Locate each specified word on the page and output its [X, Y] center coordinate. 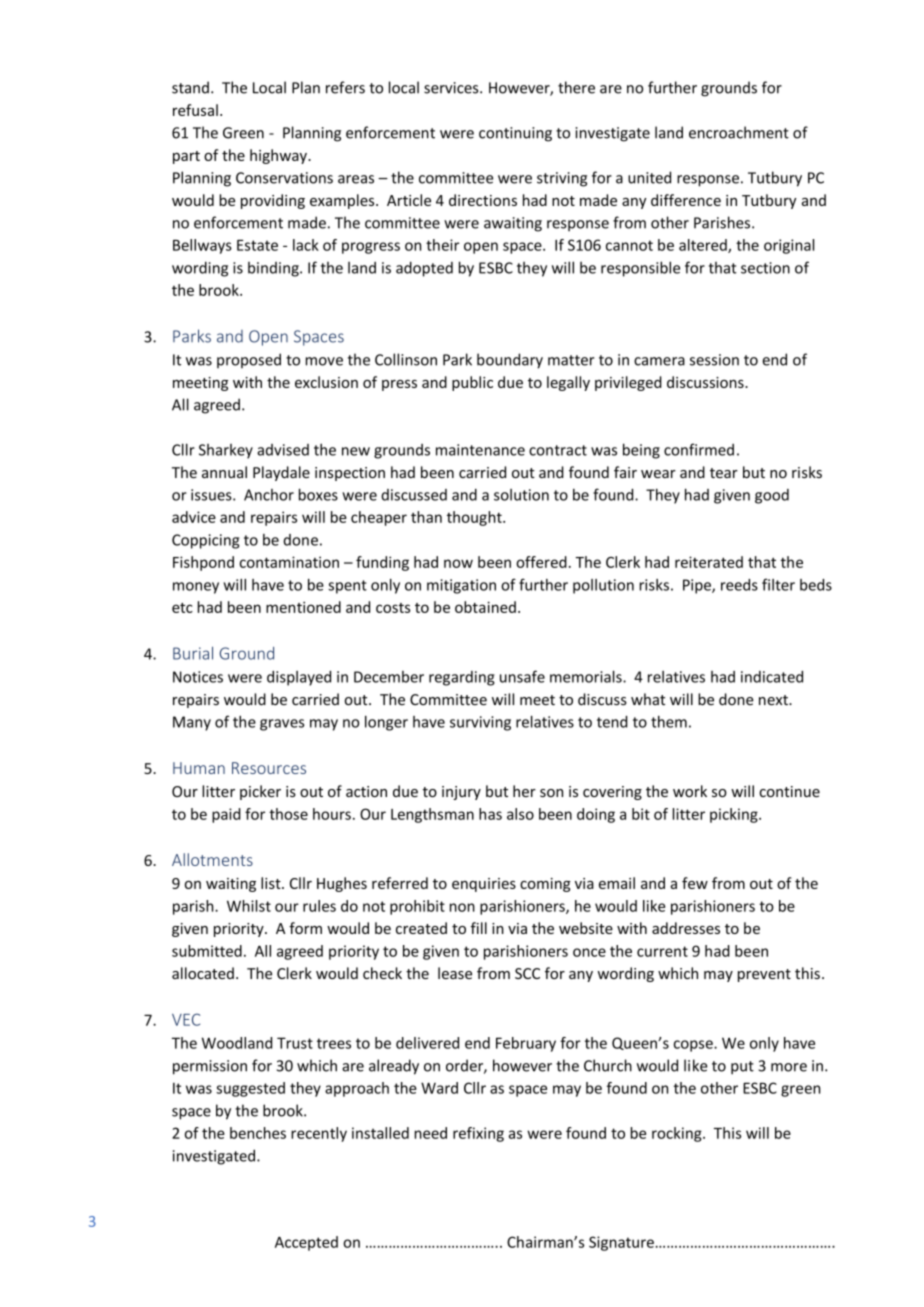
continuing [515, 134]
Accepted [306, 1243]
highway [279, 156]
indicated [772, 677]
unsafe [522, 676]
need [430, 1133]
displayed [299, 678]
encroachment [739, 132]
